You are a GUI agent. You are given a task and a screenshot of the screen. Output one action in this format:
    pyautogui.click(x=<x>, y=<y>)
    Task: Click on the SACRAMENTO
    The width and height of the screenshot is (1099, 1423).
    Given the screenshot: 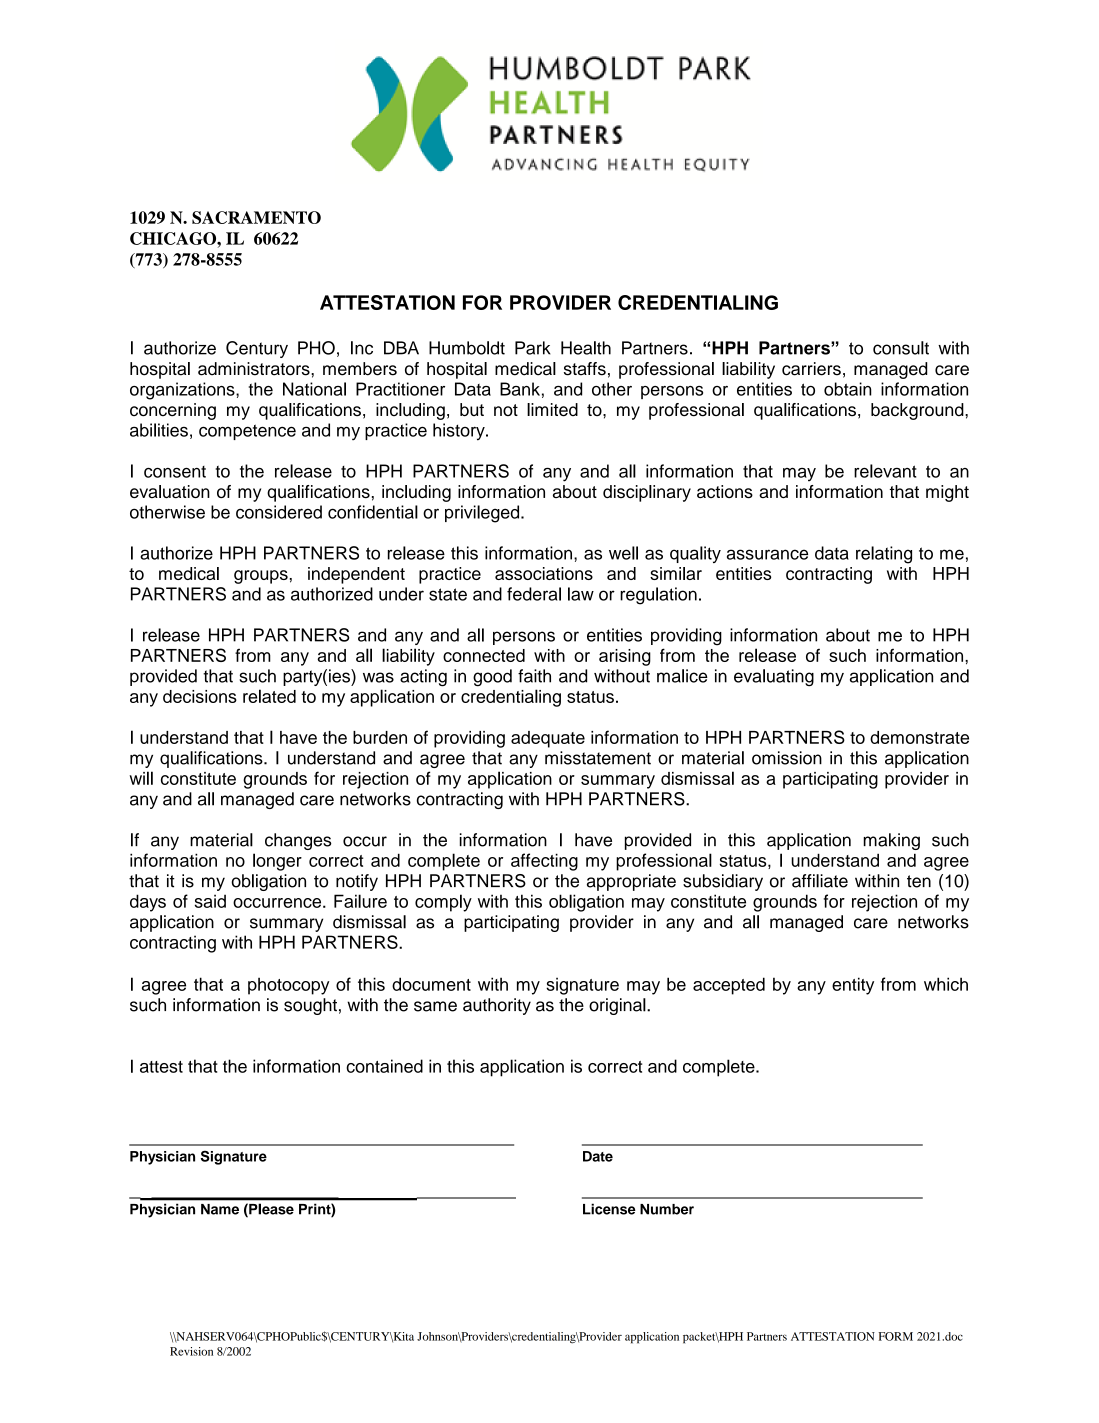 What is the action you would take?
    pyautogui.click(x=256, y=217)
